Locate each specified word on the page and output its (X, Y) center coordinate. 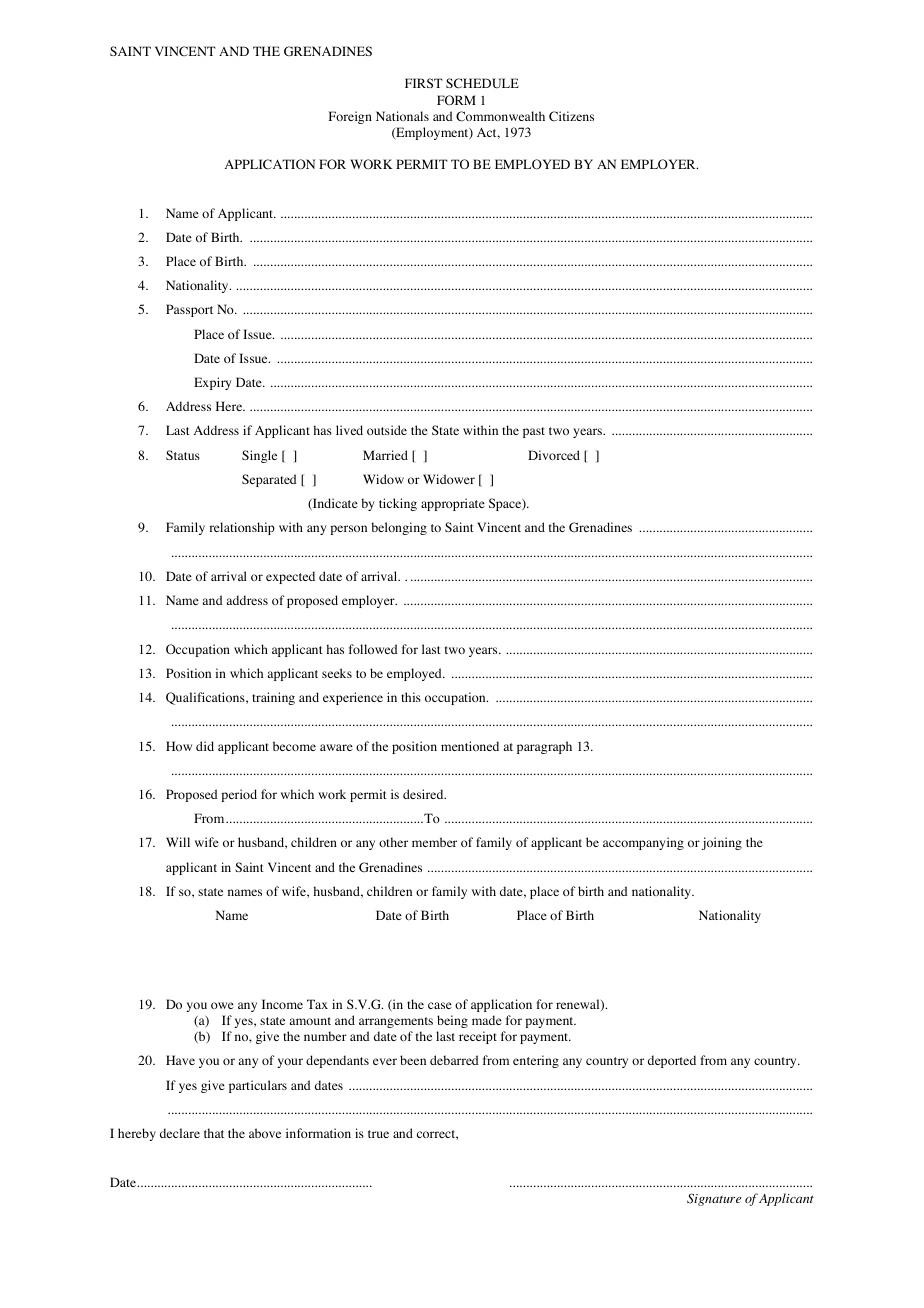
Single (259, 456)
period (239, 795)
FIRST (424, 83)
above (265, 1133)
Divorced (554, 455)
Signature (714, 1199)
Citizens (571, 116)
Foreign (350, 117)
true (378, 1134)
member (434, 842)
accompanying (643, 843)
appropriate (453, 504)
